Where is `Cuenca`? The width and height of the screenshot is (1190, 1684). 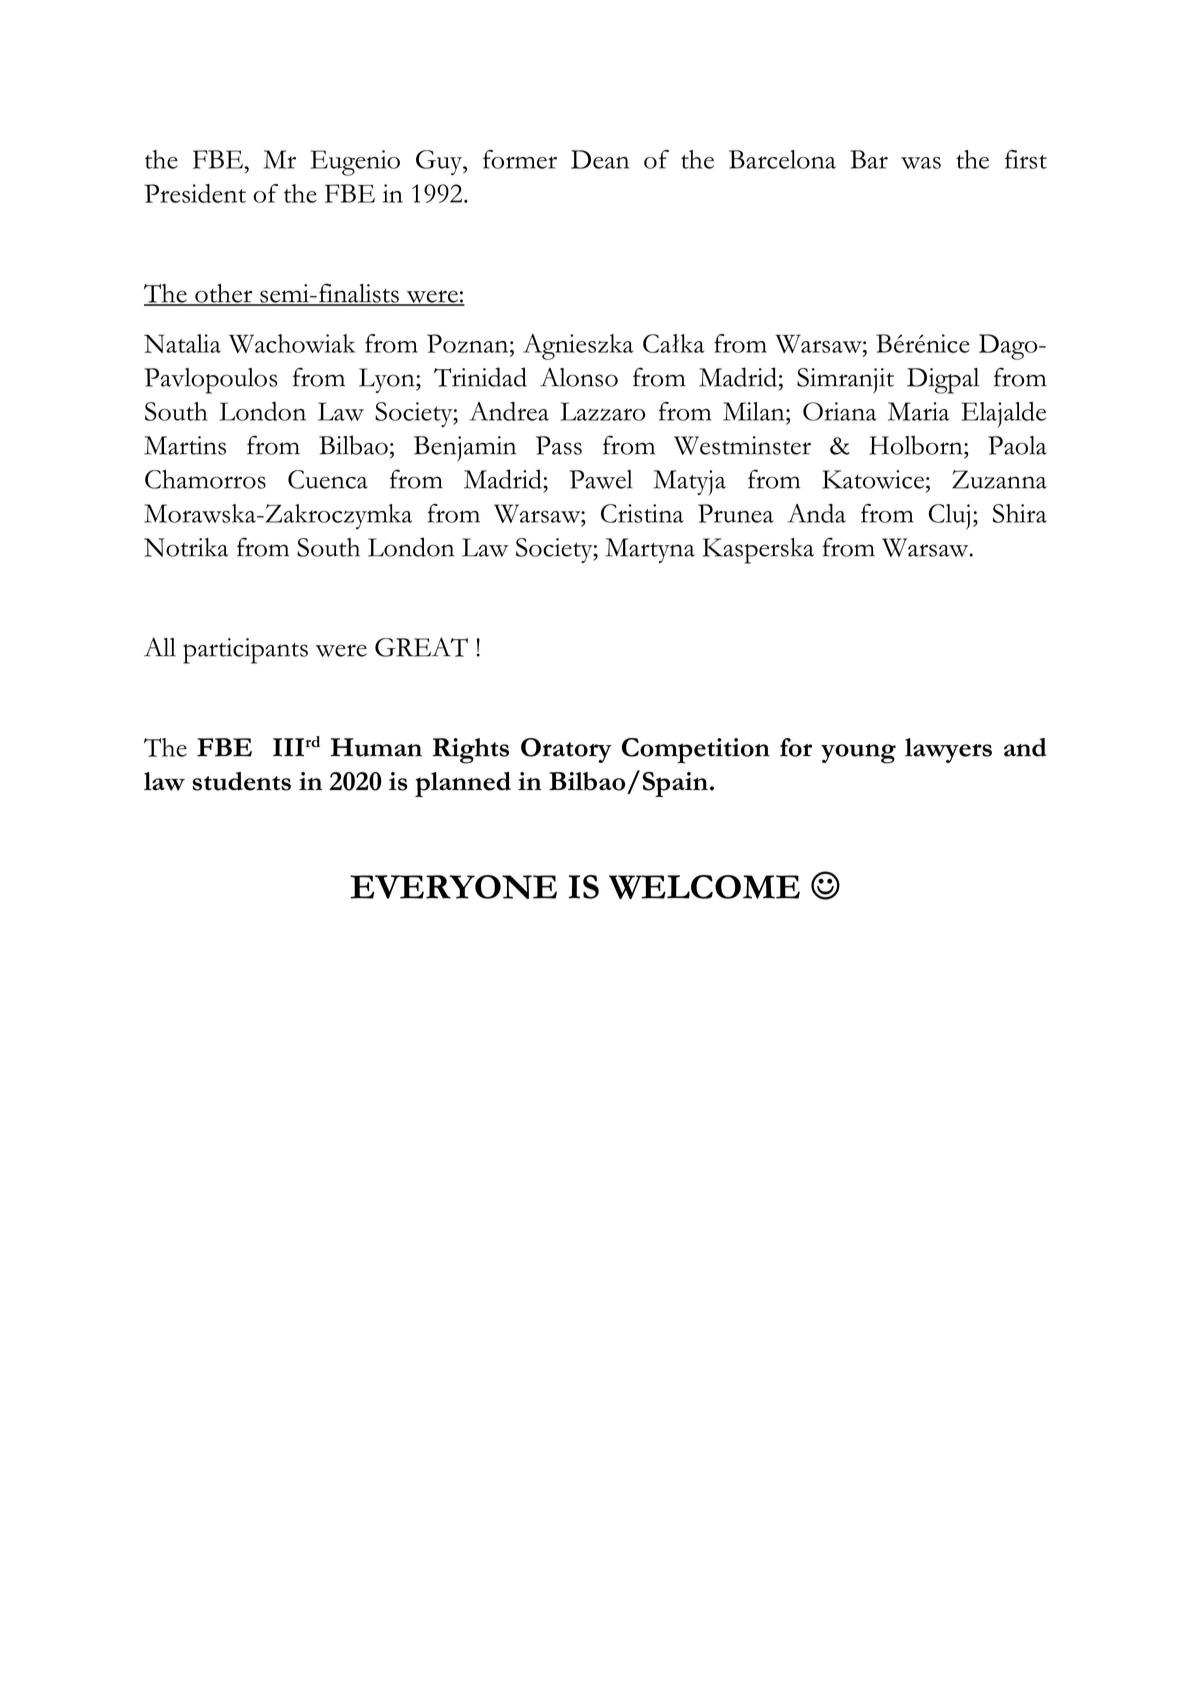 Cuenca is located at coordinates (328, 479).
